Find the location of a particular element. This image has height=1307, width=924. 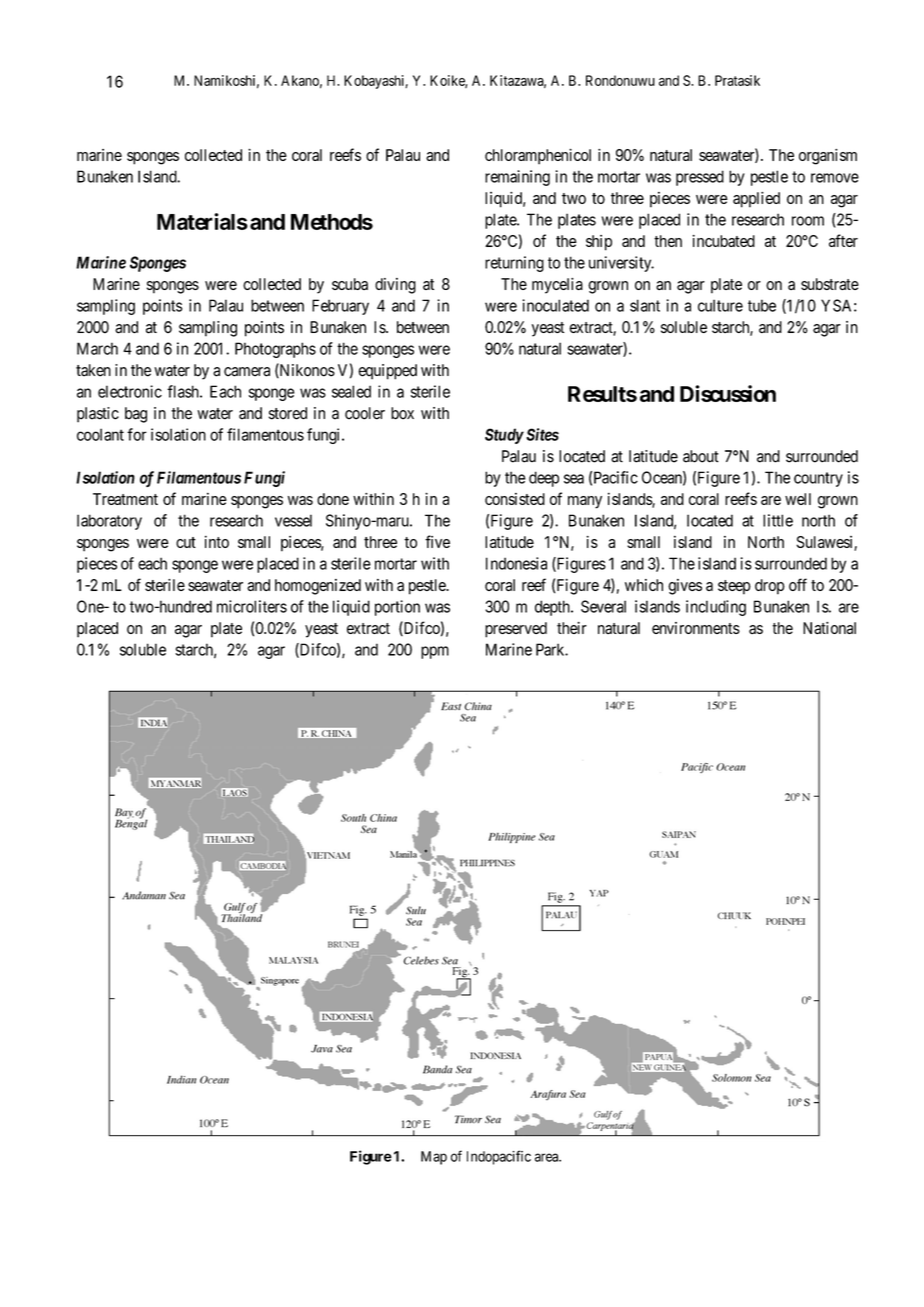

ppm is located at coordinates (435, 652).
